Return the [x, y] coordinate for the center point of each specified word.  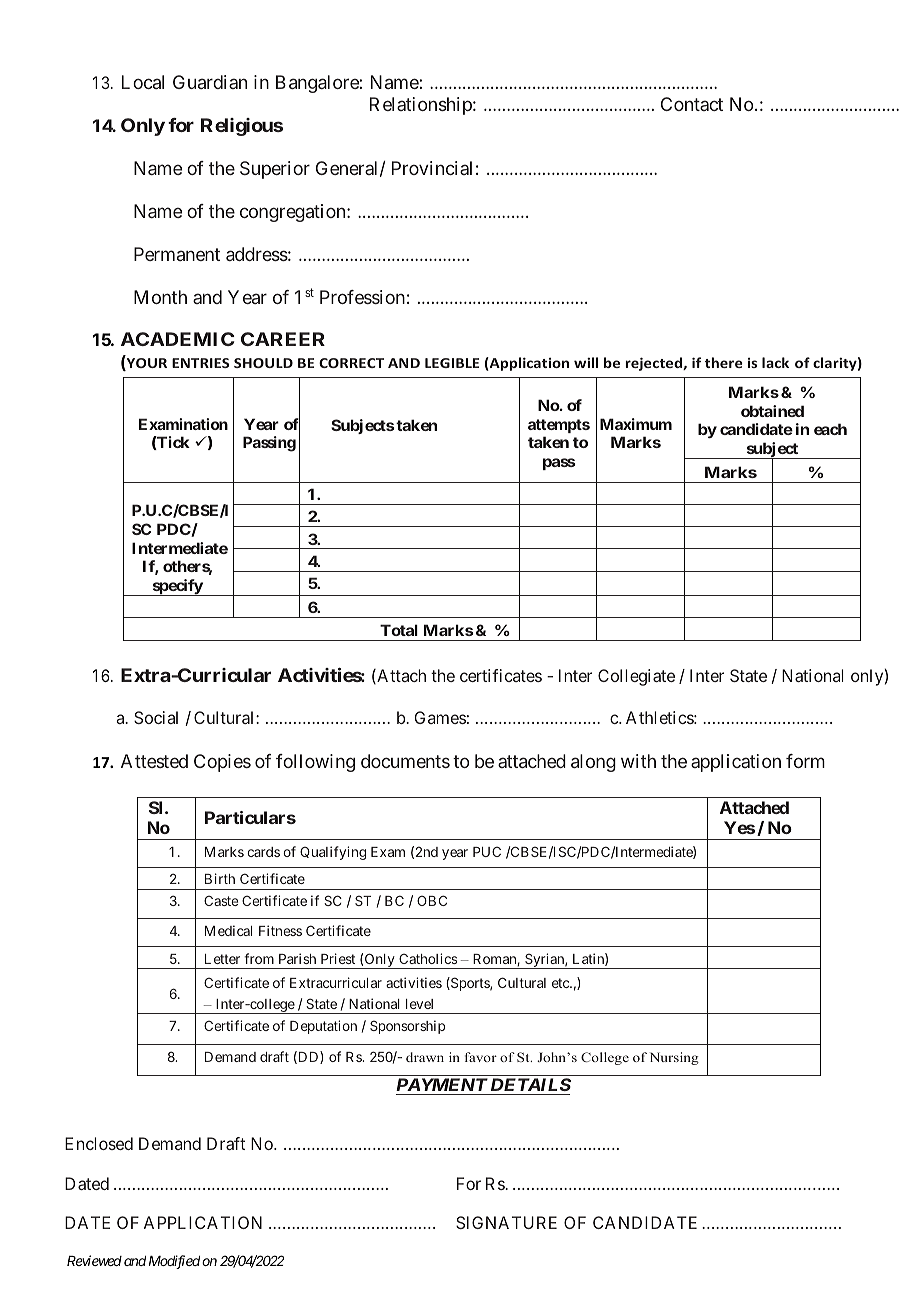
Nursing [674, 1058]
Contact [692, 104]
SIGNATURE [506, 1222]
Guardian [210, 82]
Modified [174, 1262]
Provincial [432, 168]
